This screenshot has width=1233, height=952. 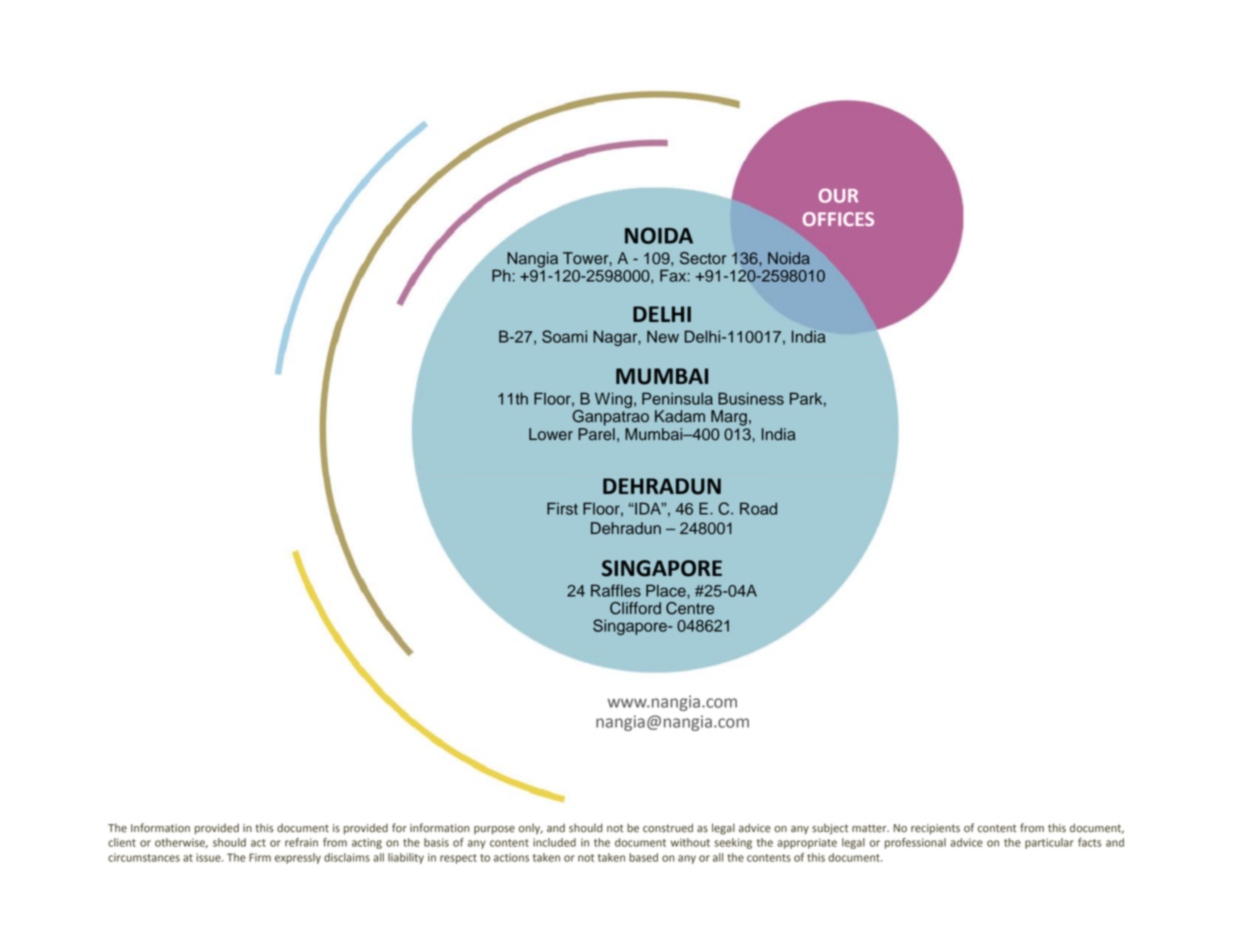 I want to click on purpose, so click(x=494, y=830).
